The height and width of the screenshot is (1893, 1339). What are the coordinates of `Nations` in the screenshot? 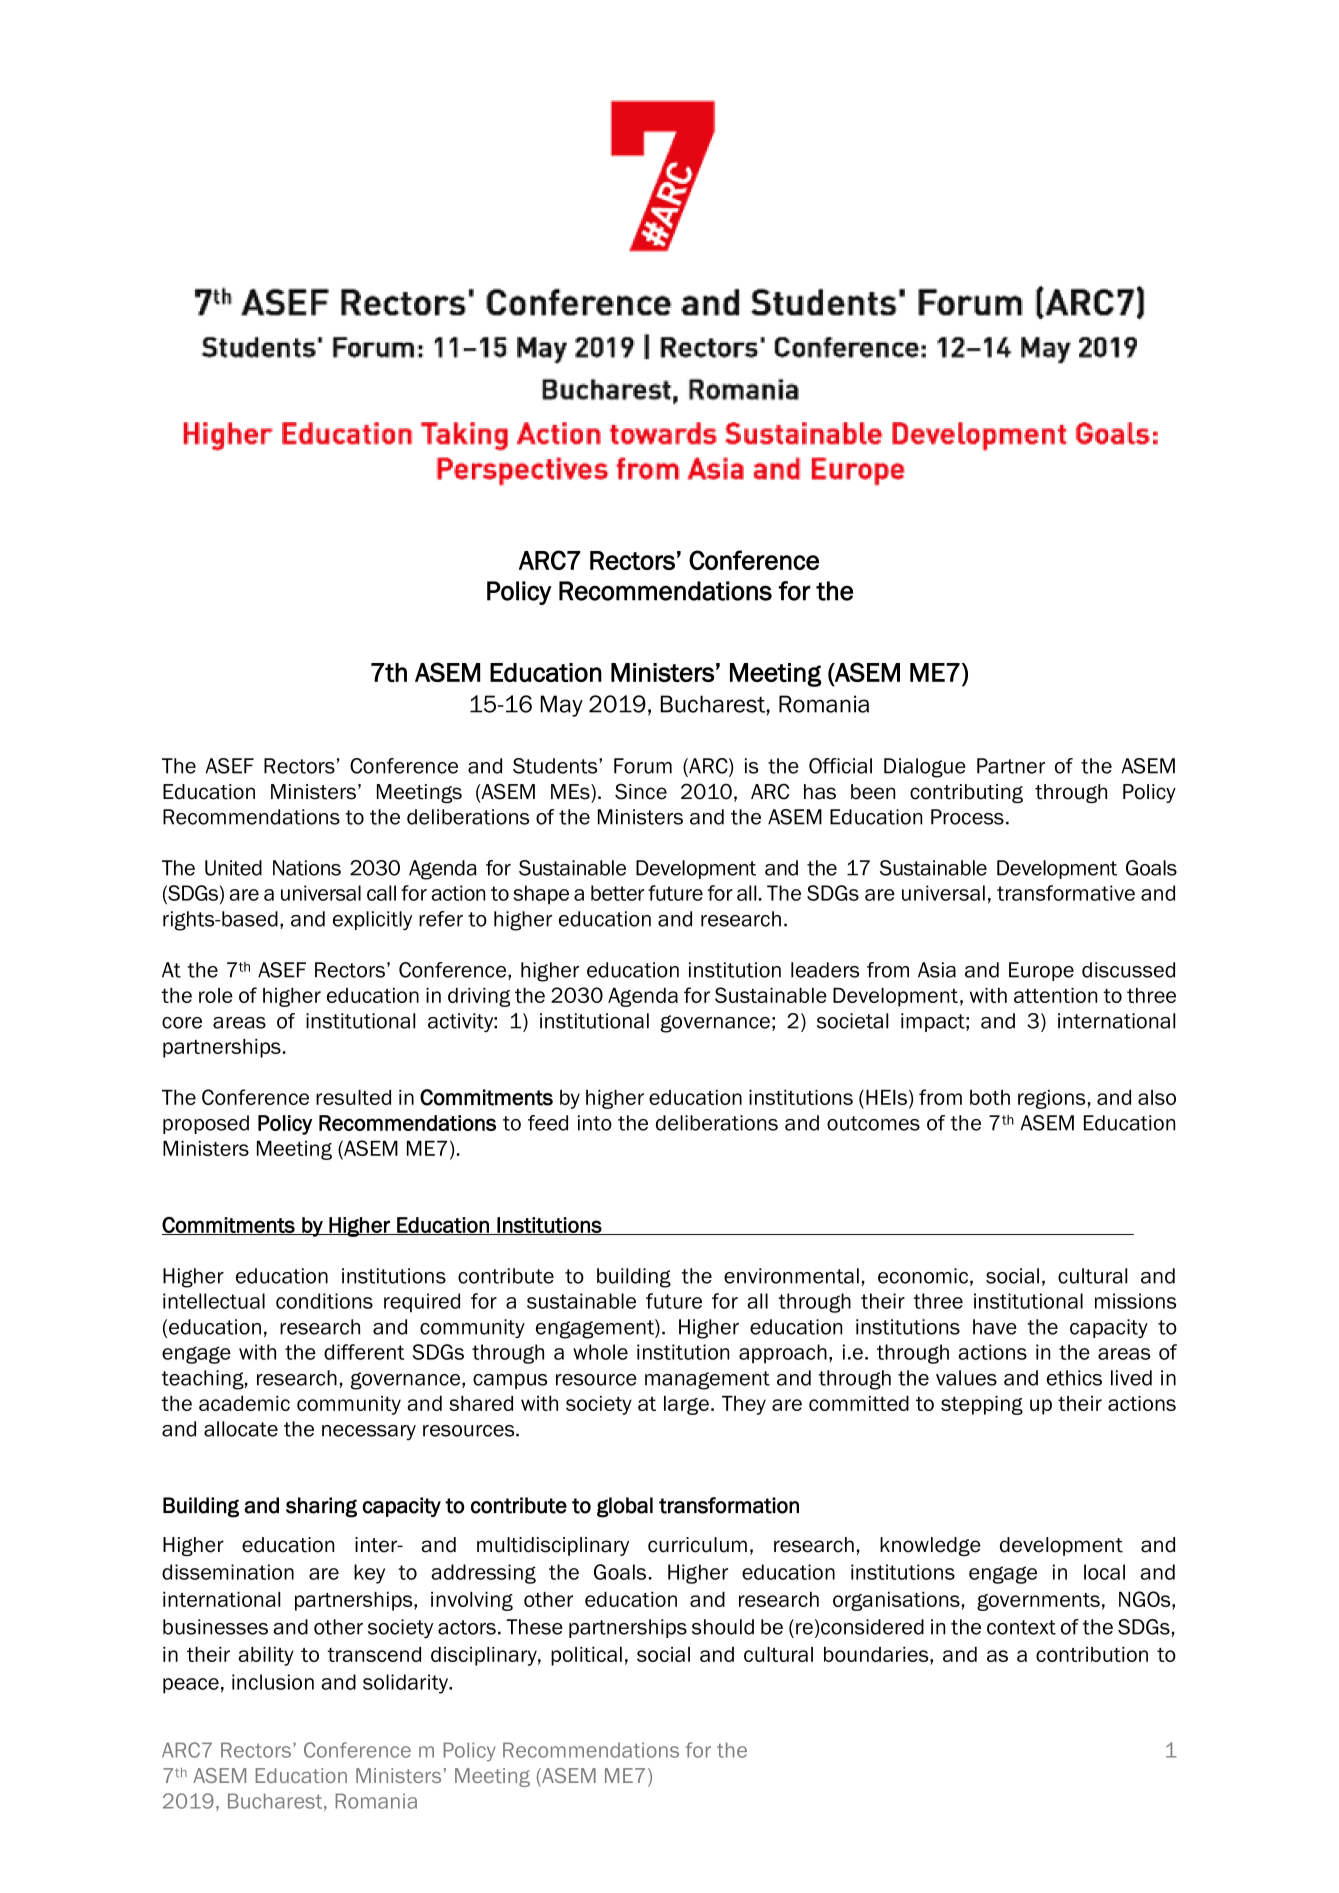 It's located at (307, 868).
